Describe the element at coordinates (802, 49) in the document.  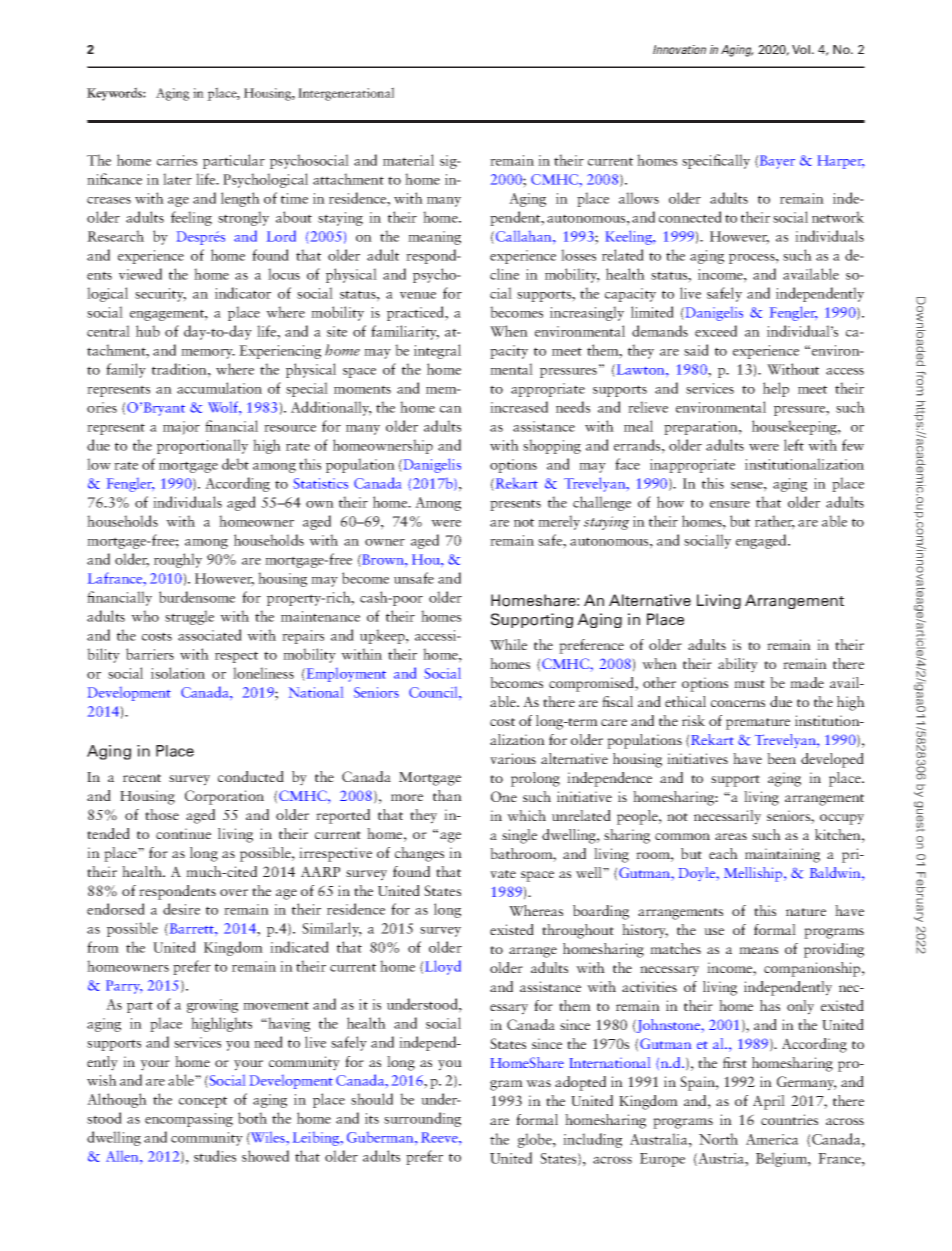
I see `Vol` at that location.
